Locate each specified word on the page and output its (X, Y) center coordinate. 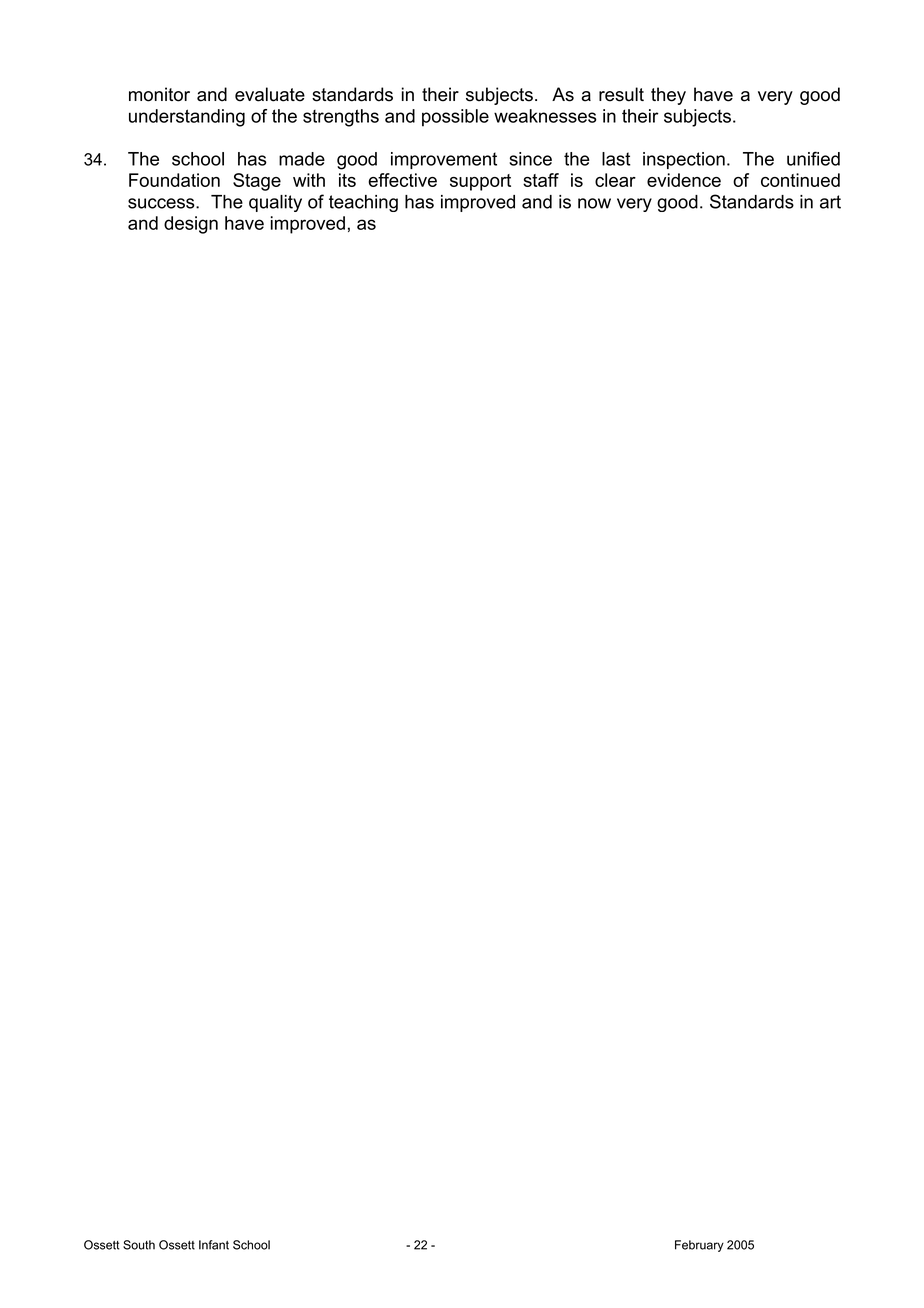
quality (275, 203)
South (139, 1245)
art (830, 202)
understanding (187, 118)
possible (455, 118)
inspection (684, 160)
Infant (214, 1245)
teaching (363, 203)
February (699, 1246)
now (594, 203)
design (191, 225)
